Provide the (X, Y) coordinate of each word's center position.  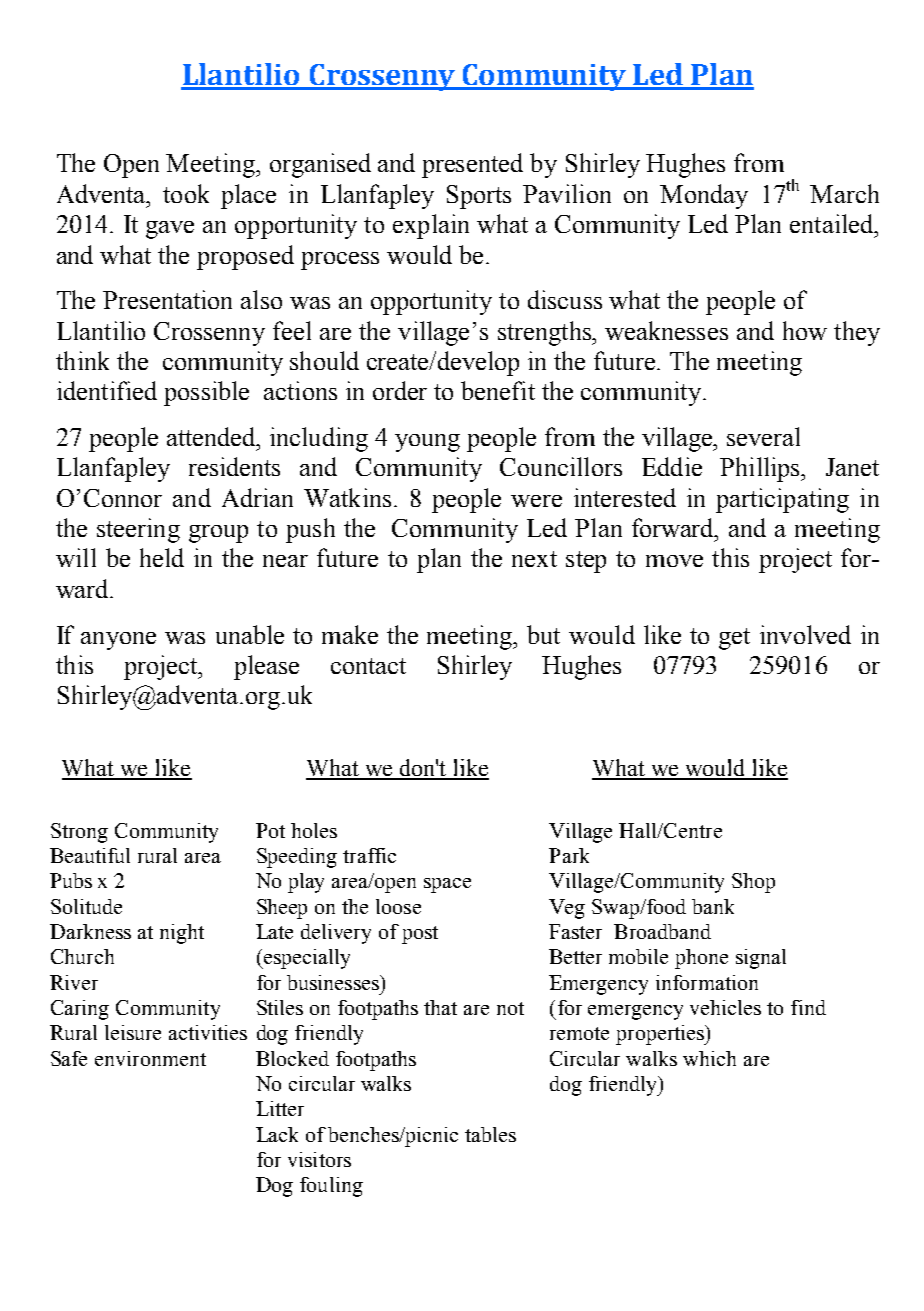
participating (782, 500)
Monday (704, 196)
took (186, 193)
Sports (479, 197)
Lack (277, 1134)
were (536, 501)
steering (138, 530)
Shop (753, 883)
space (447, 885)
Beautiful (90, 855)
